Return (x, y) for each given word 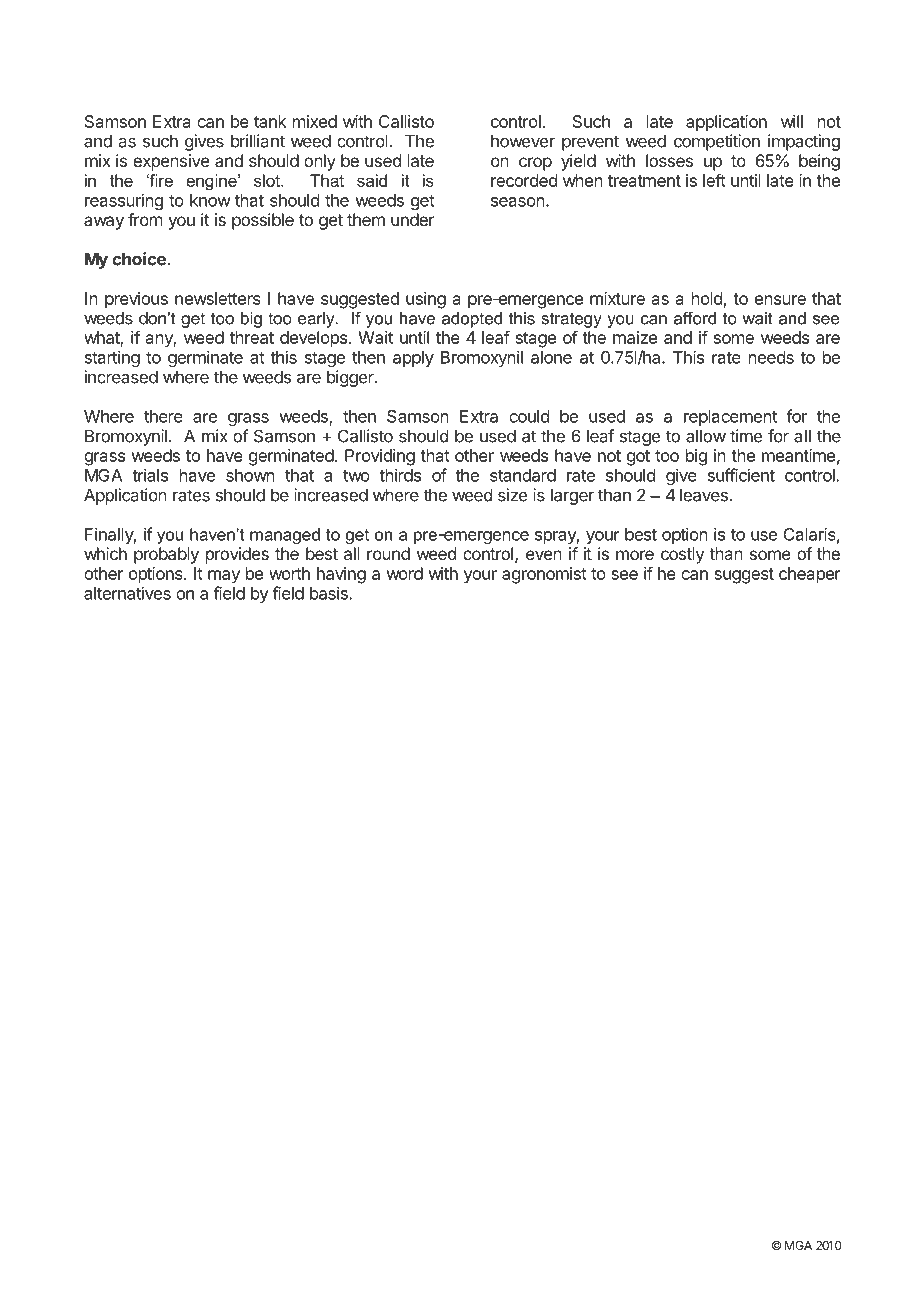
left (714, 180)
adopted (472, 320)
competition (717, 142)
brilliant (258, 141)
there (163, 416)
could (529, 416)
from (145, 219)
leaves (705, 495)
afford (695, 318)
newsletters (218, 298)
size (512, 495)
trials (150, 475)
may (224, 577)
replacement (730, 418)
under (413, 219)
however (523, 141)
